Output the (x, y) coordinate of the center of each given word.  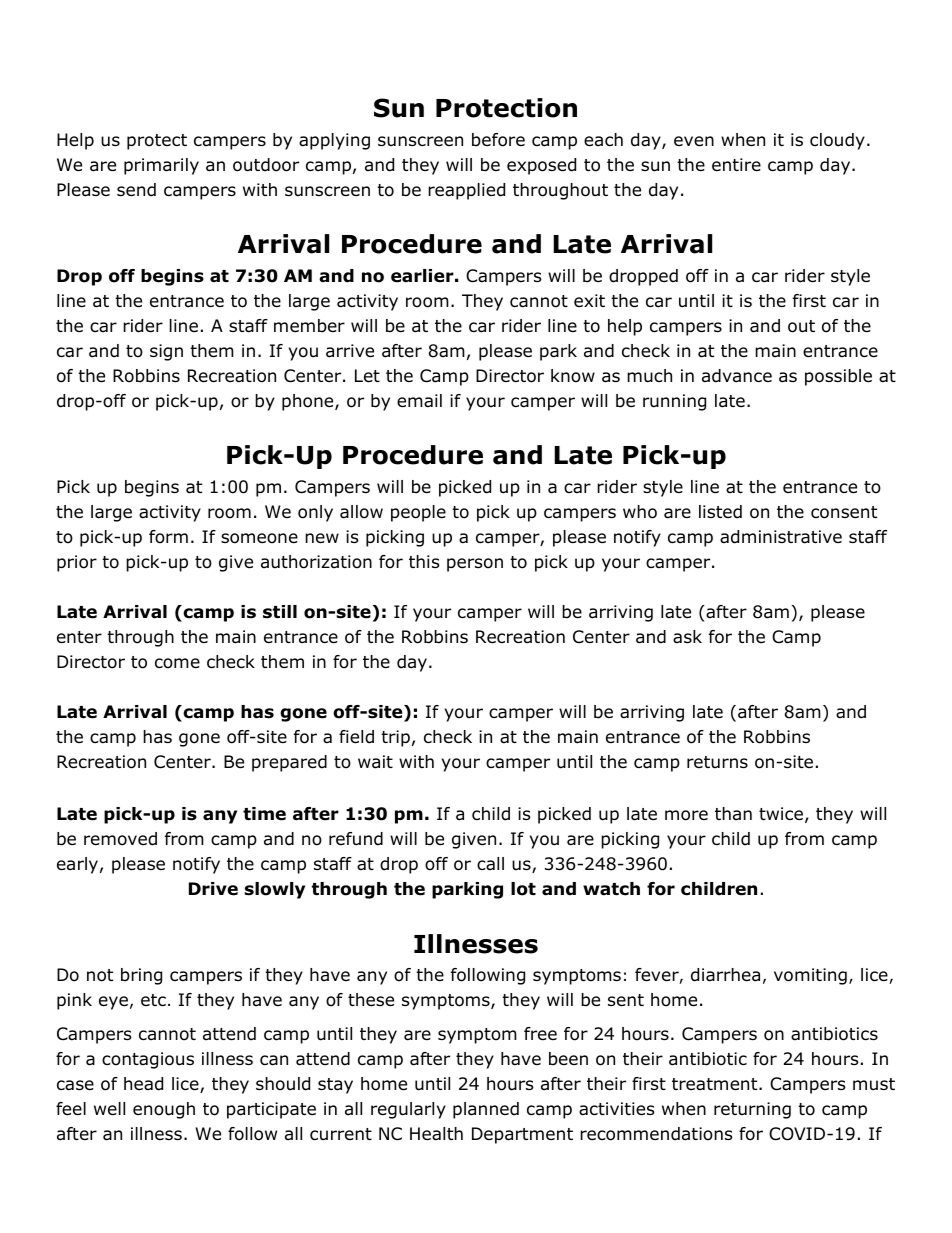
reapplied (466, 191)
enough (164, 1110)
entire (736, 165)
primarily (161, 166)
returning (752, 1110)
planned (486, 1110)
